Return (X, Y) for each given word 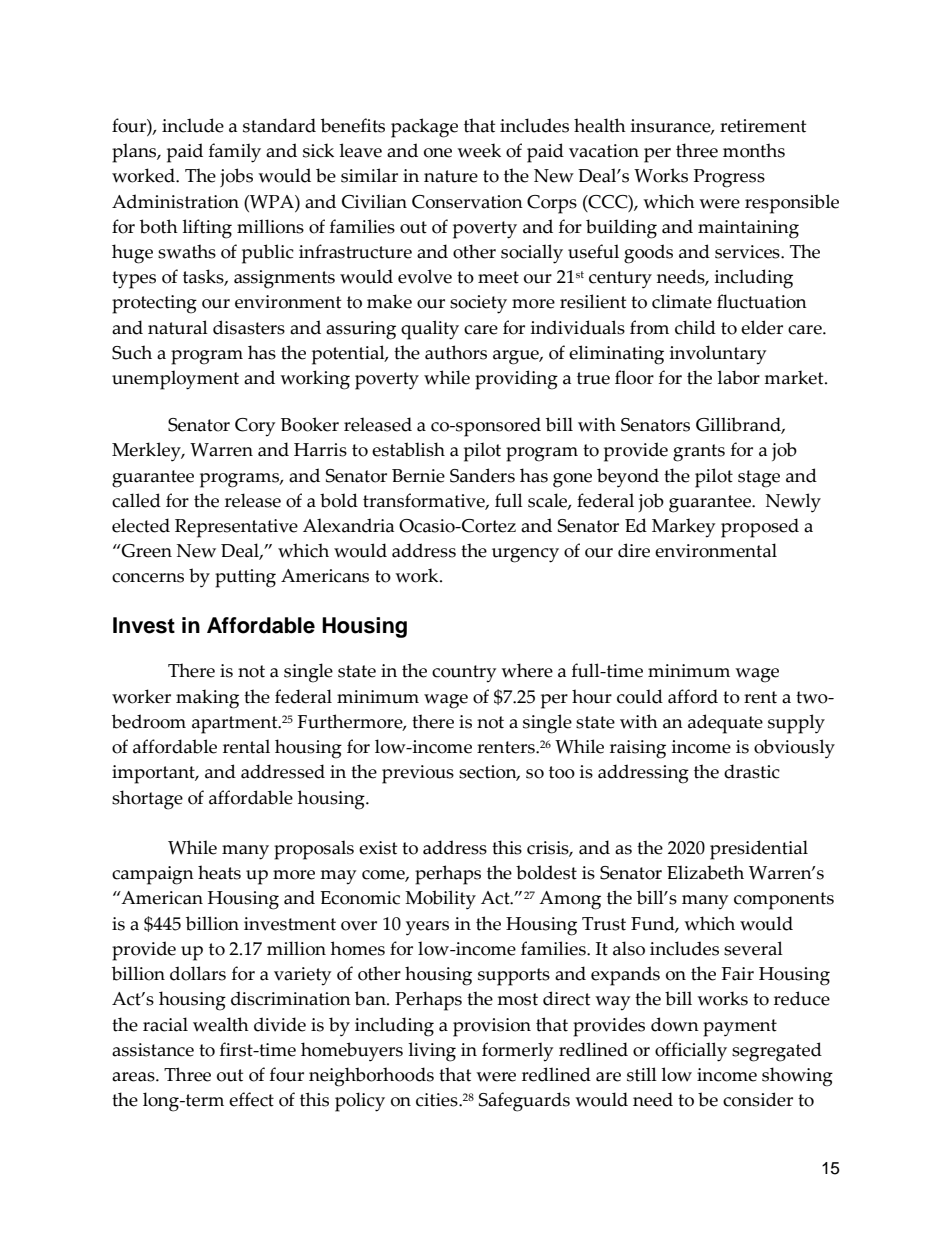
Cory (255, 427)
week (479, 150)
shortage (147, 800)
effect (251, 1099)
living (432, 1052)
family (235, 153)
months (754, 150)
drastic (752, 771)
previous (418, 774)
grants (699, 453)
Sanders (482, 475)
